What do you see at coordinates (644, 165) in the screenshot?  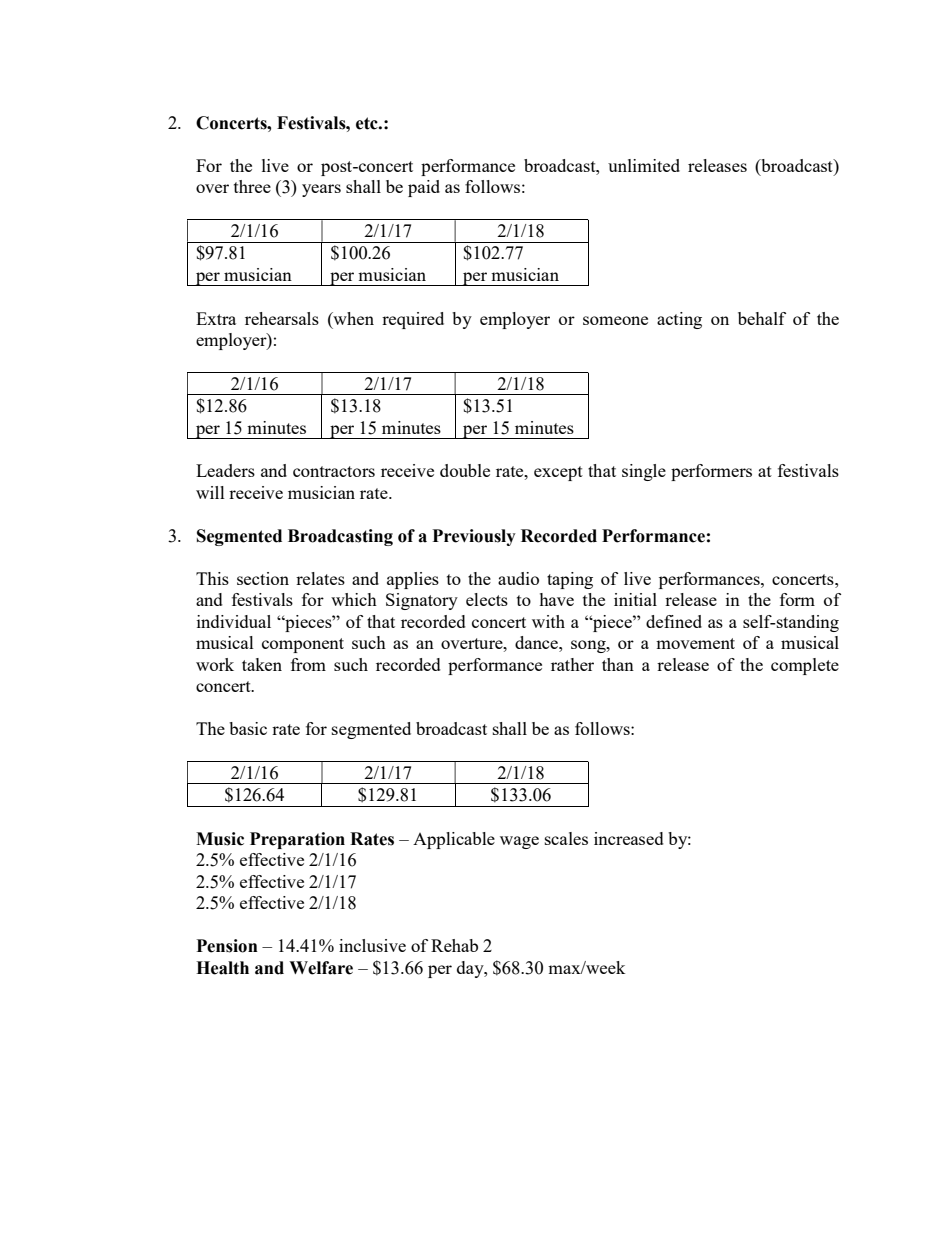 I see `unlimited` at bounding box center [644, 165].
